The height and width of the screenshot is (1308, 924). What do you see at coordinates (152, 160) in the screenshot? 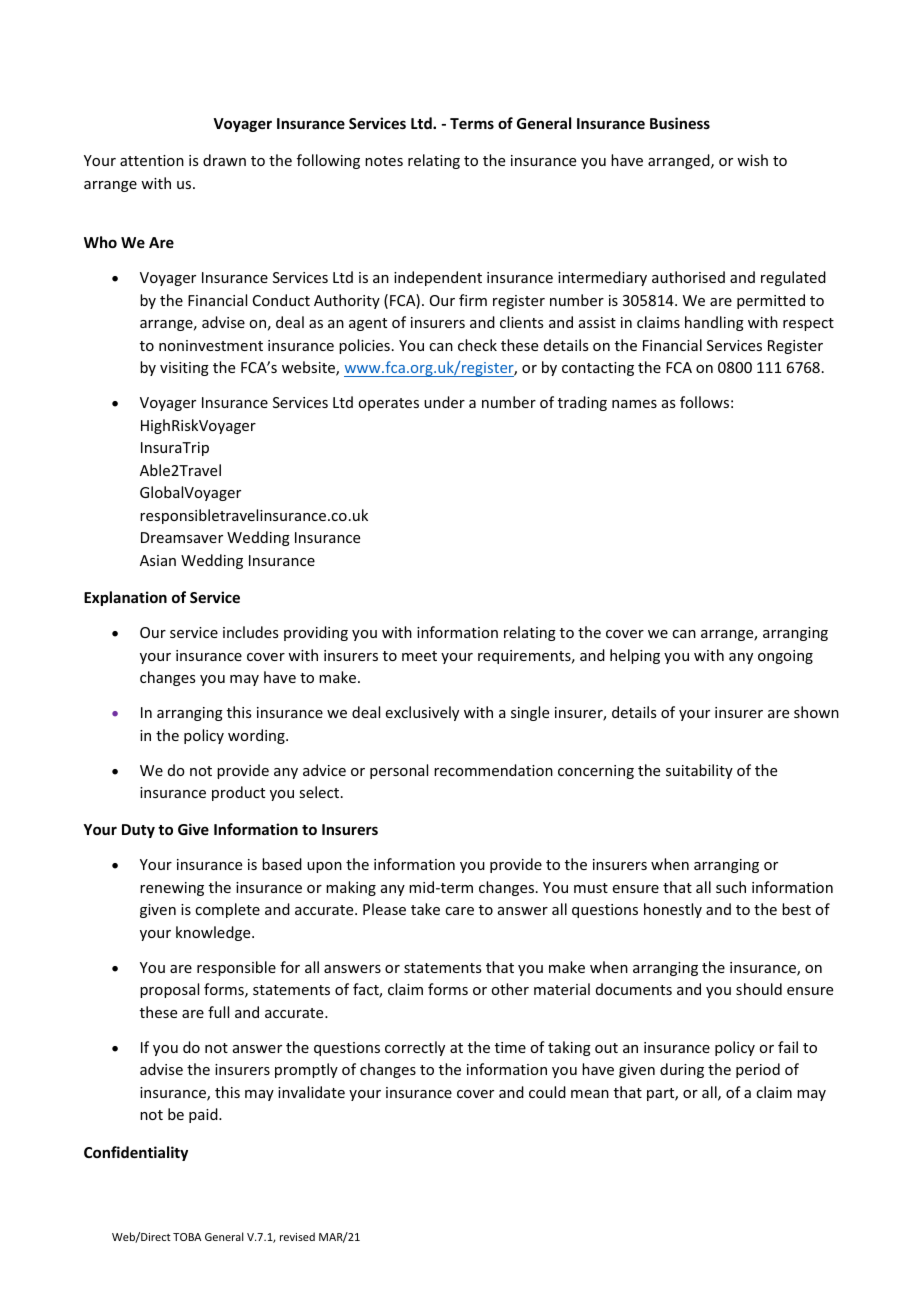
I see `attention` at bounding box center [152, 160].
